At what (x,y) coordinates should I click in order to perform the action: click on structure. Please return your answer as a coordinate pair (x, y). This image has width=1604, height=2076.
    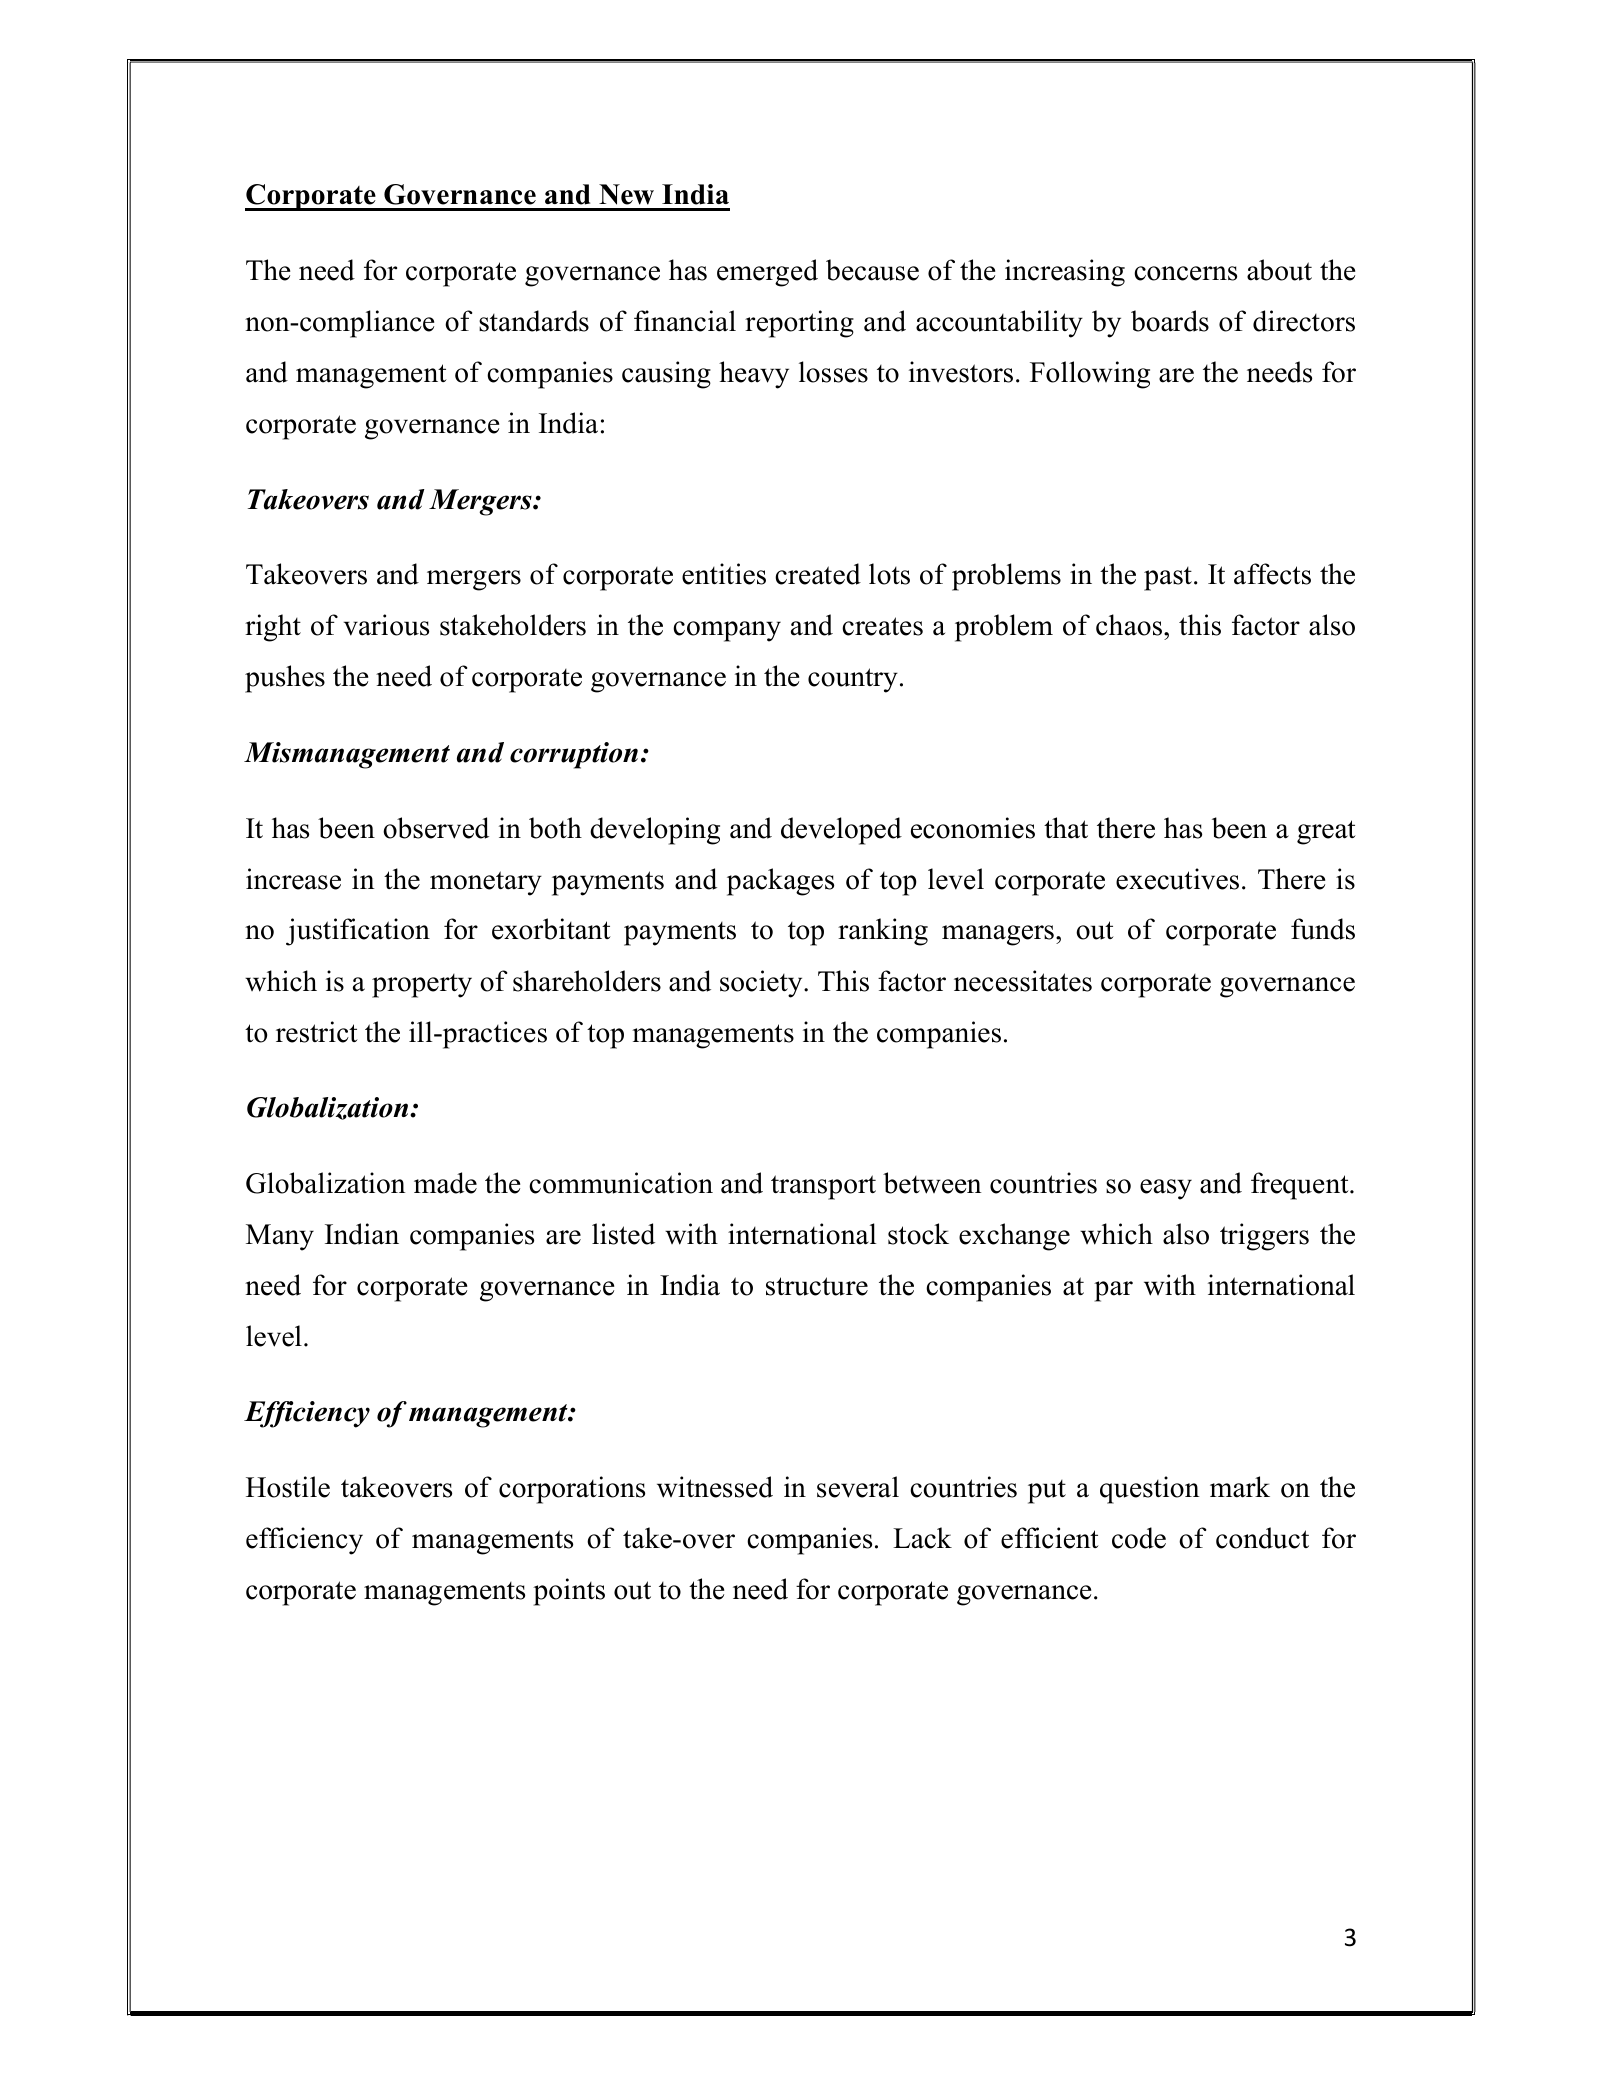
    Looking at the image, I should click on (817, 1286).
